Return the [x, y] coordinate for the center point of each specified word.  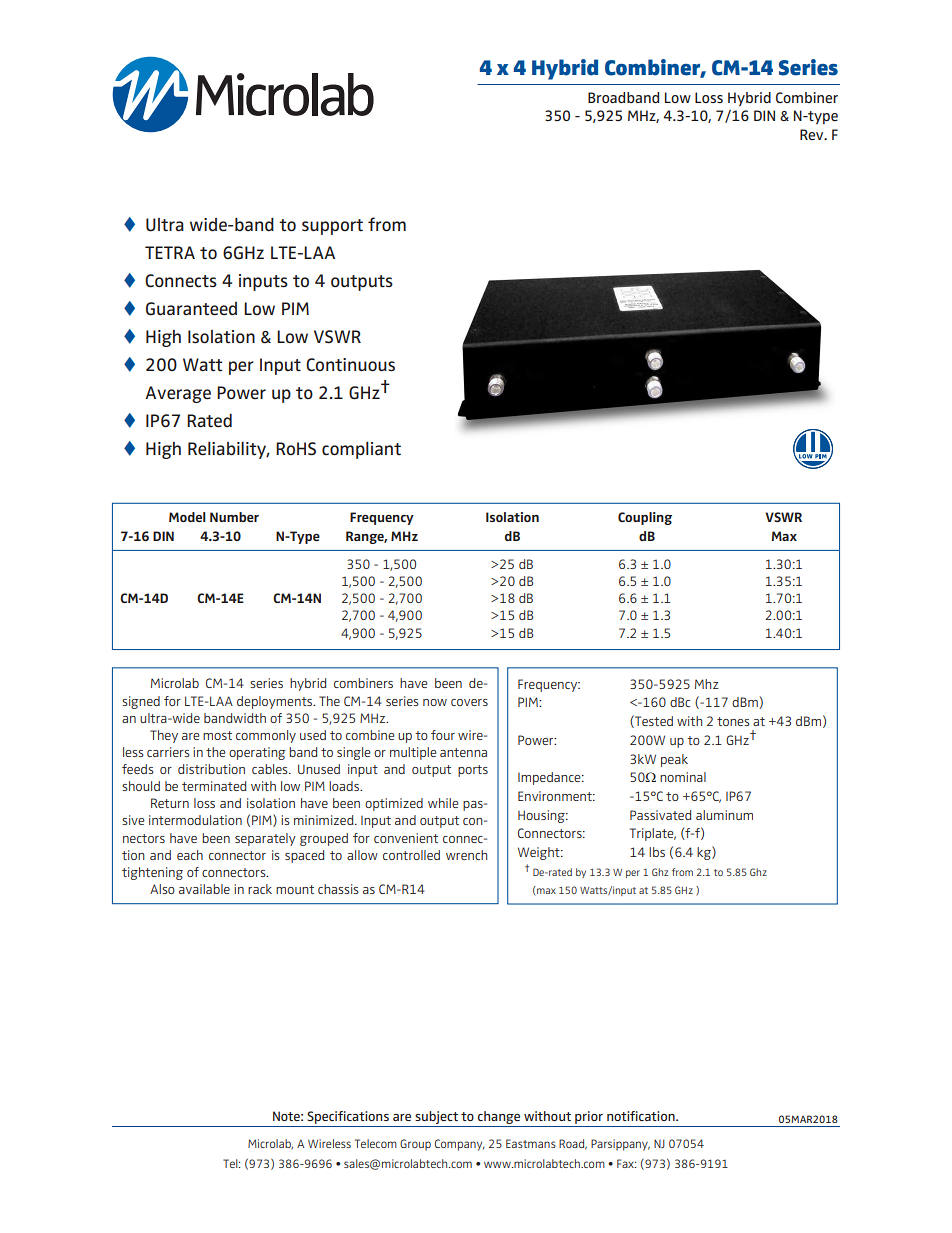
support [332, 227]
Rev [813, 134]
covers [469, 702]
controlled [411, 855]
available [204, 889]
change [499, 1119]
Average [178, 394]
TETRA [170, 252]
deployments [275, 702]
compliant [361, 450]
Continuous [350, 365]
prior [589, 1119]
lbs [657, 852]
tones [733, 721]
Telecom [376, 1143]
